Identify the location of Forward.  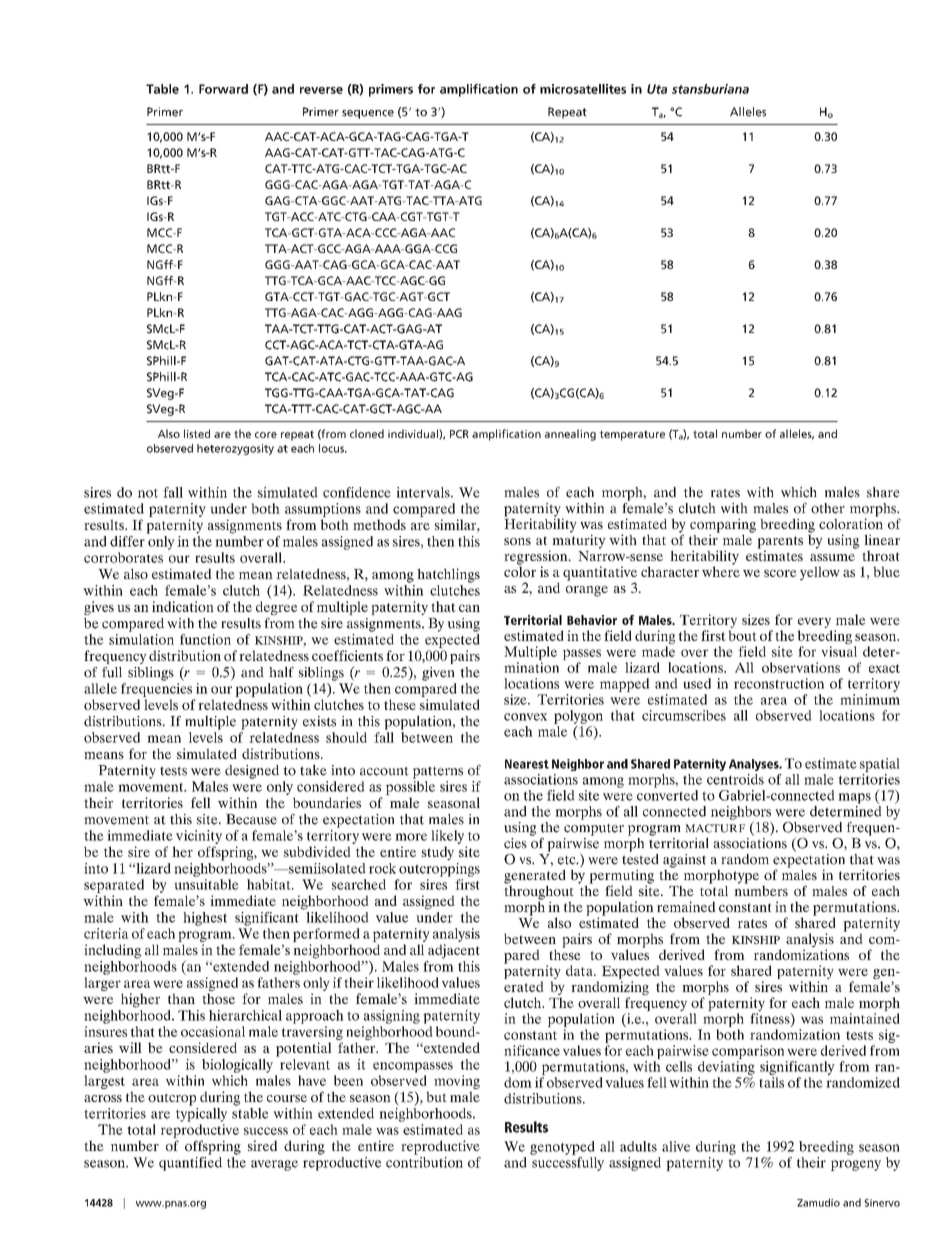
(223, 89).
